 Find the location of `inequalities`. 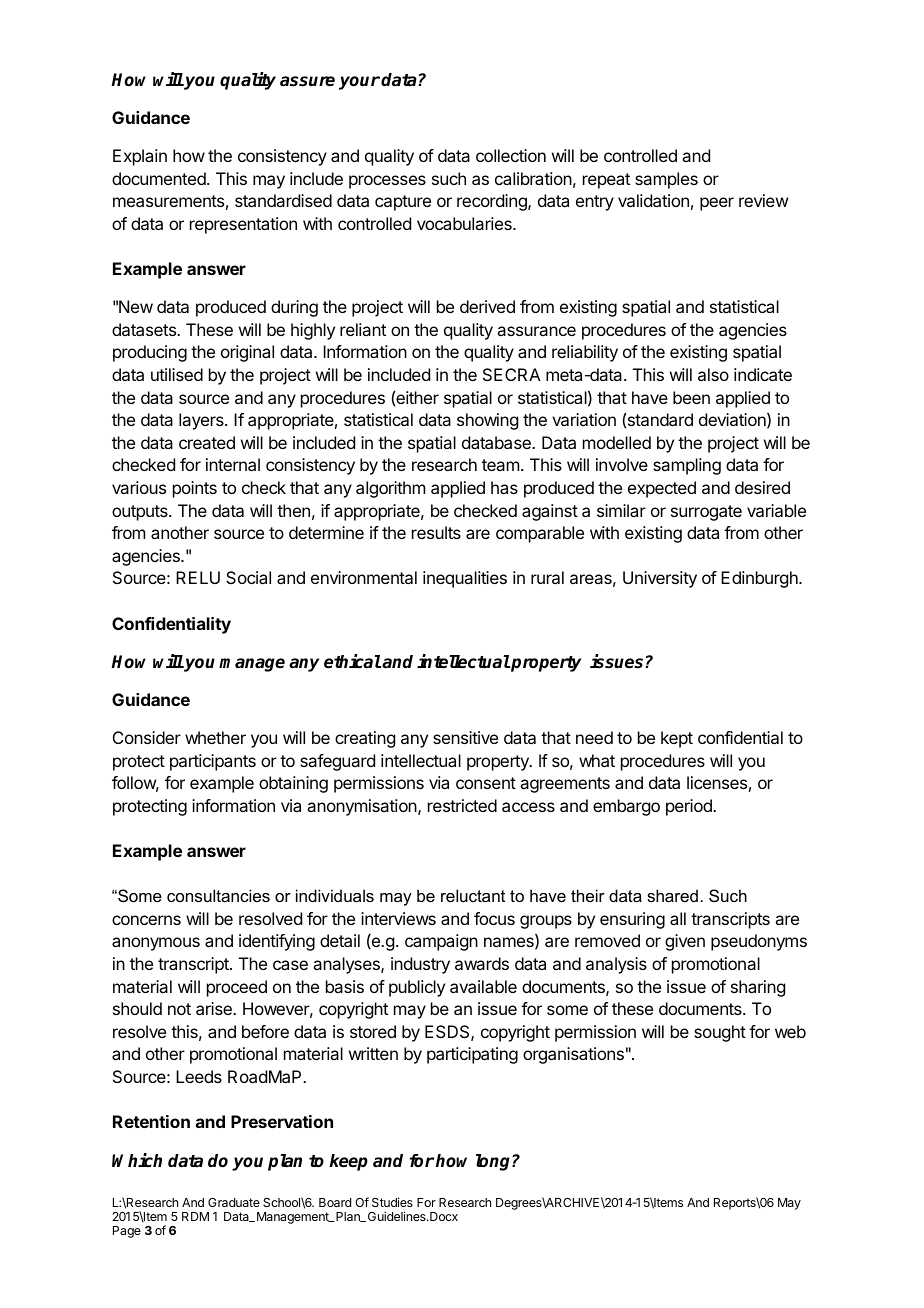

inequalities is located at coordinates (465, 579).
